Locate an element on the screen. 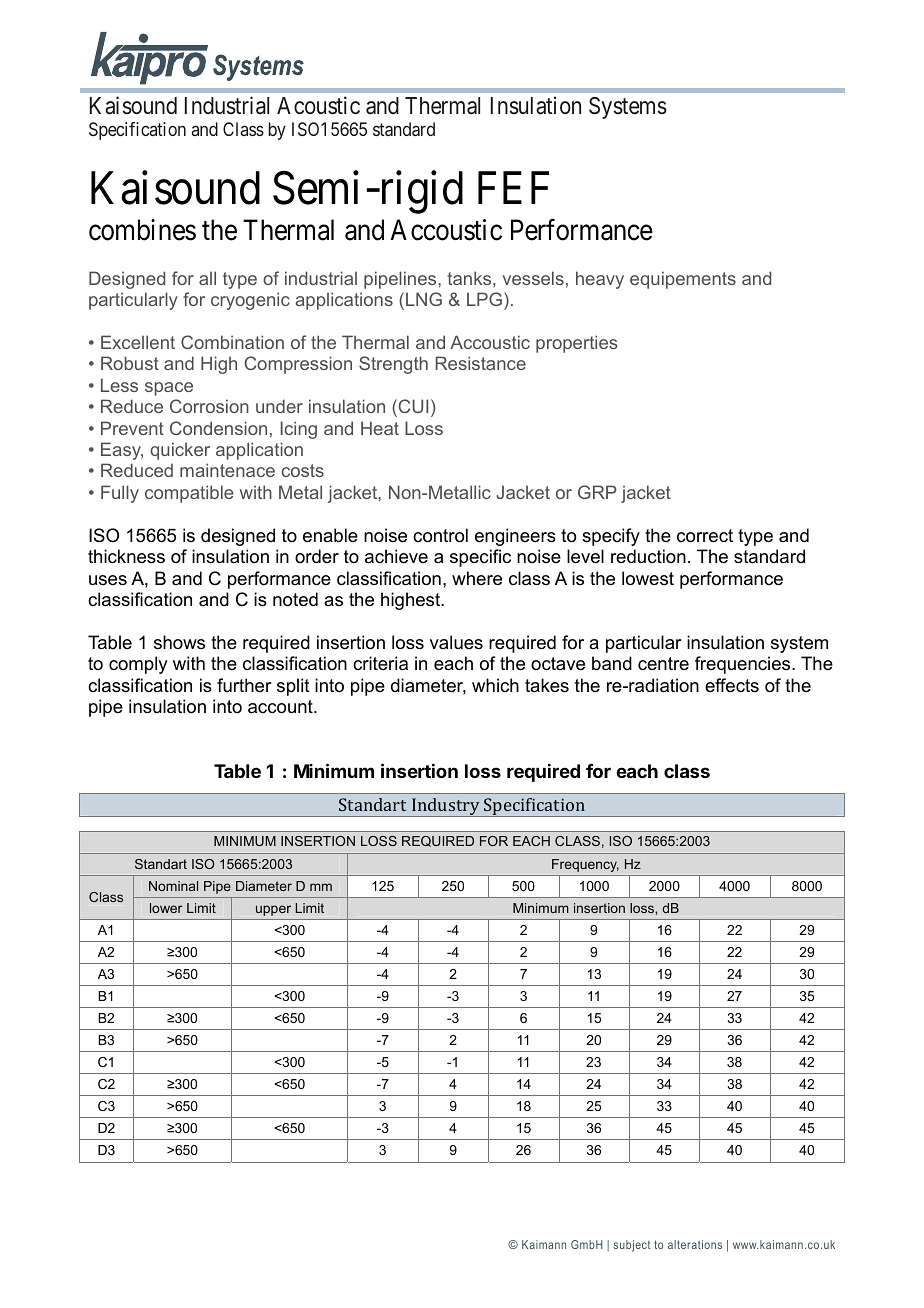 The image size is (924, 1308). centre is located at coordinates (663, 663).
